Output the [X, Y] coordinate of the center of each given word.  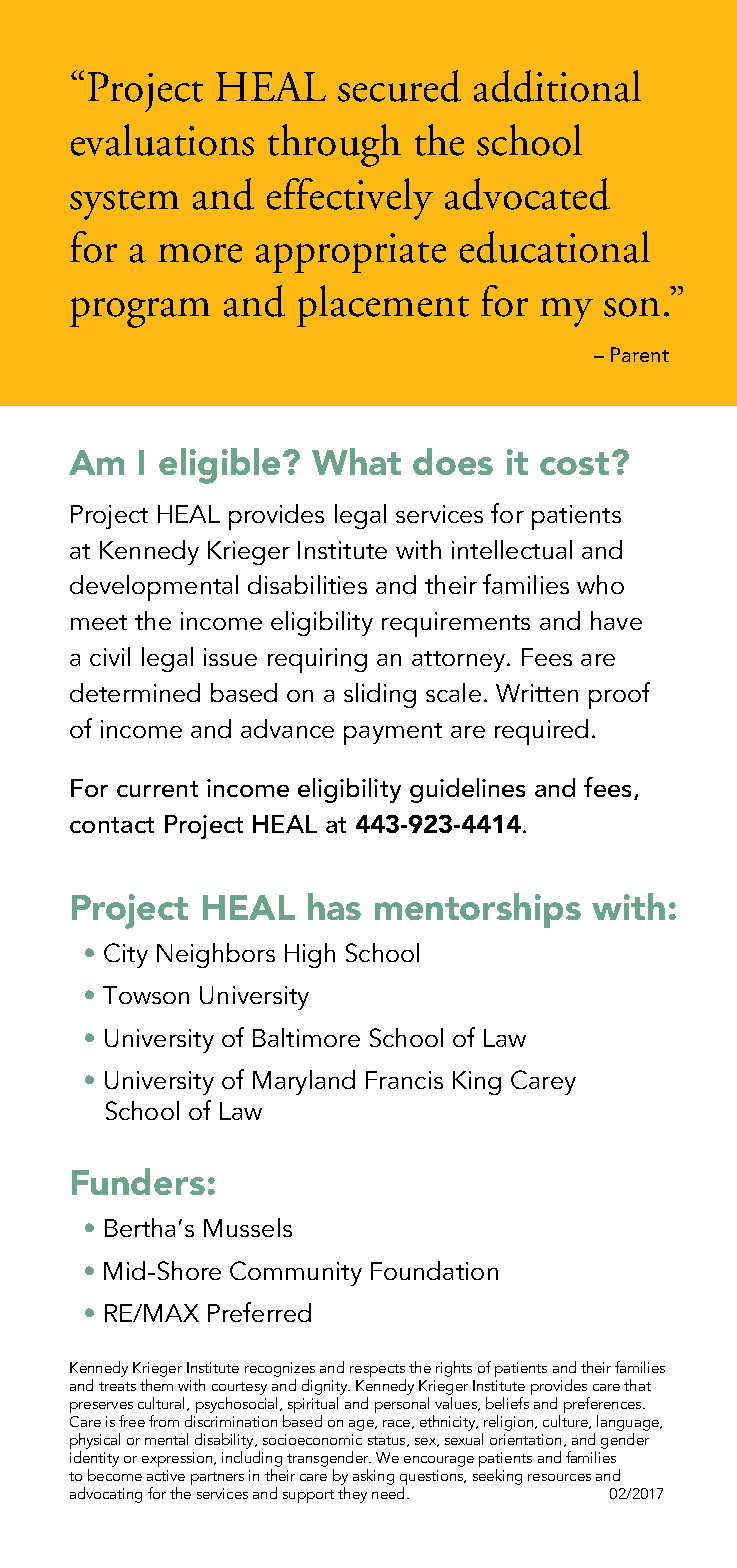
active [166, 1475]
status [388, 1441]
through [334, 145]
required [541, 732]
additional [557, 86]
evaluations [162, 140]
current [157, 789]
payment [393, 734]
